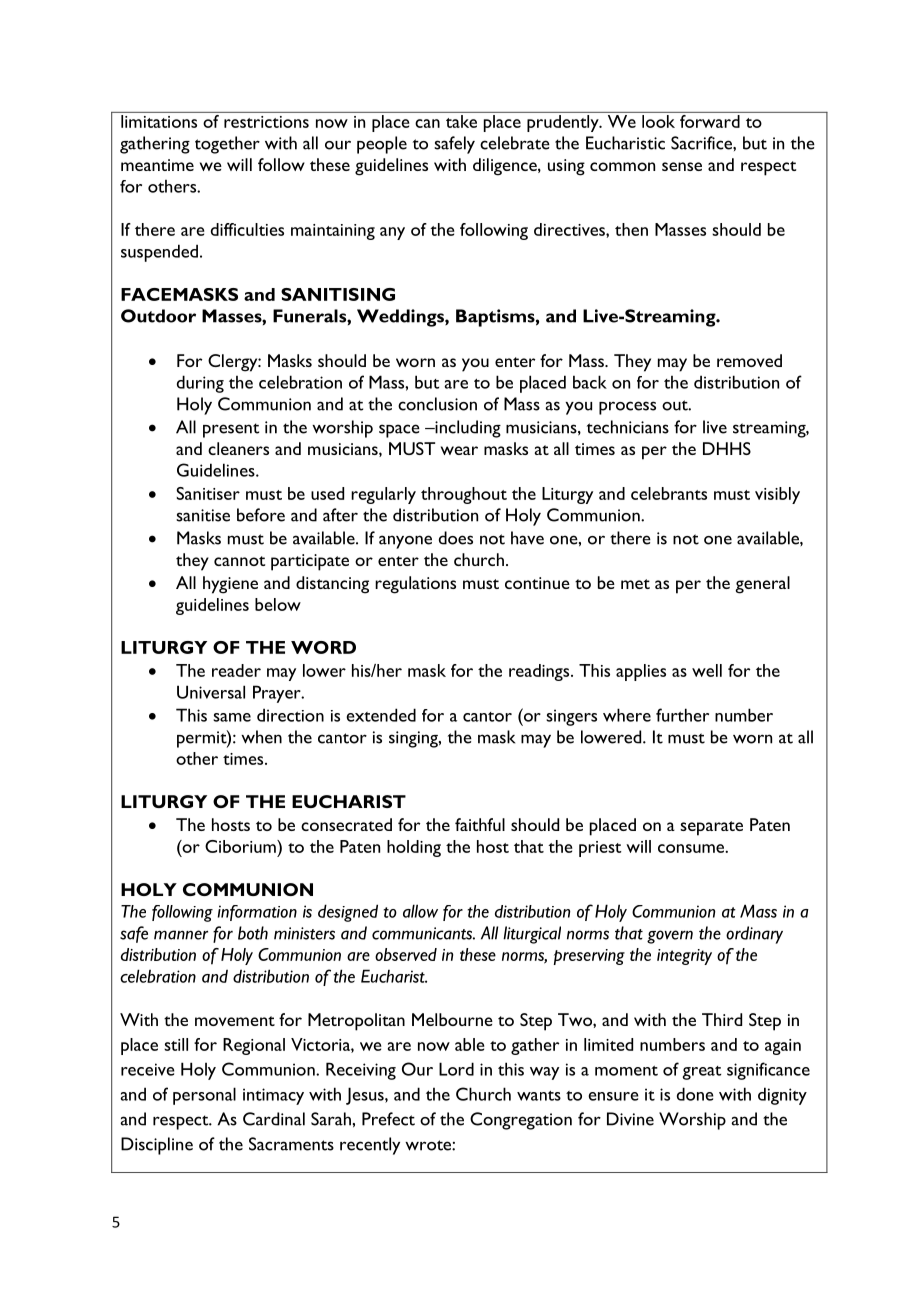 Image resolution: width=924 pixels, height=1308 pixels. What do you see at coordinates (236, 670) in the screenshot?
I see `reader` at bounding box center [236, 670].
